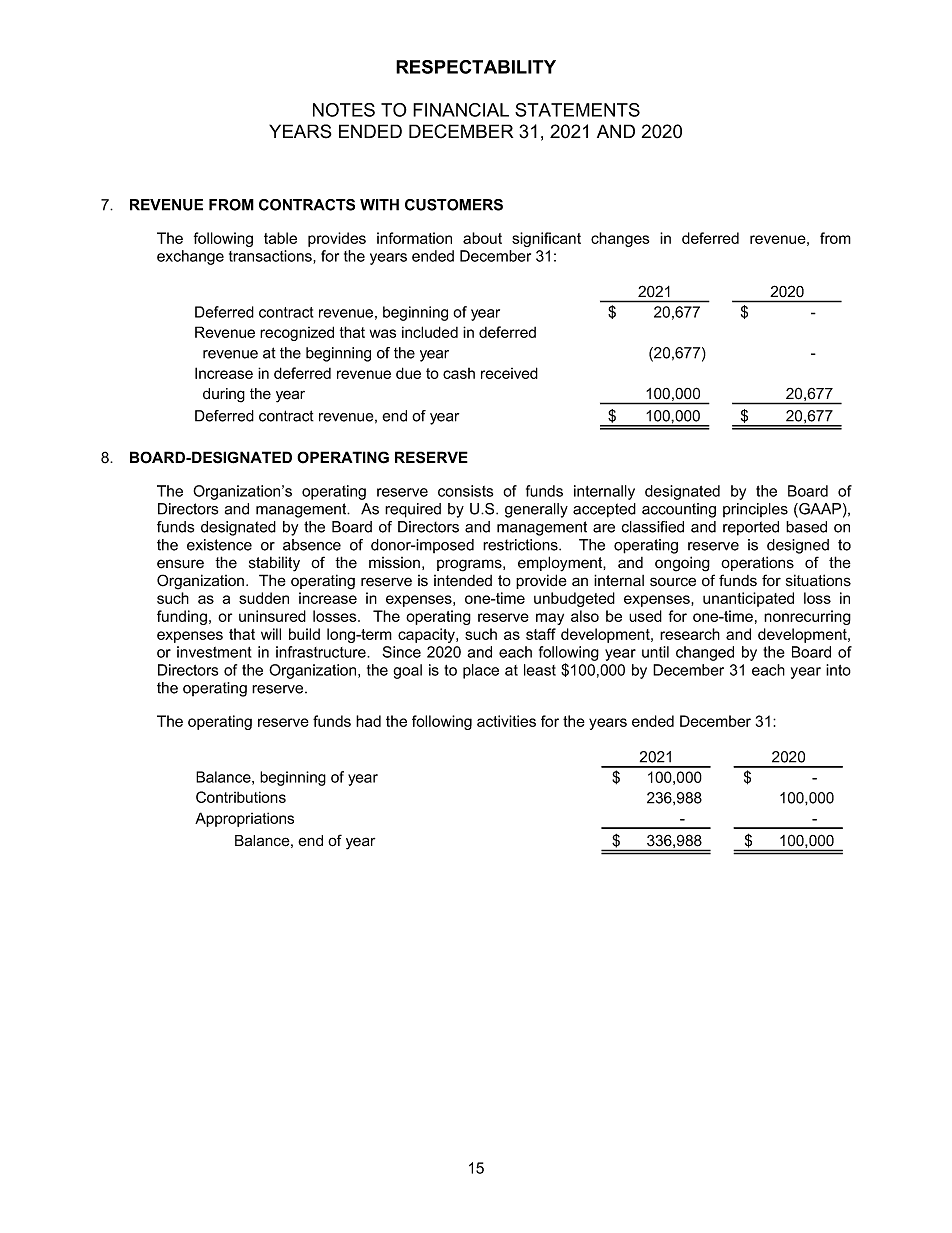 This screenshot has width=952, height=1233. I want to click on unanticipated, so click(748, 599).
